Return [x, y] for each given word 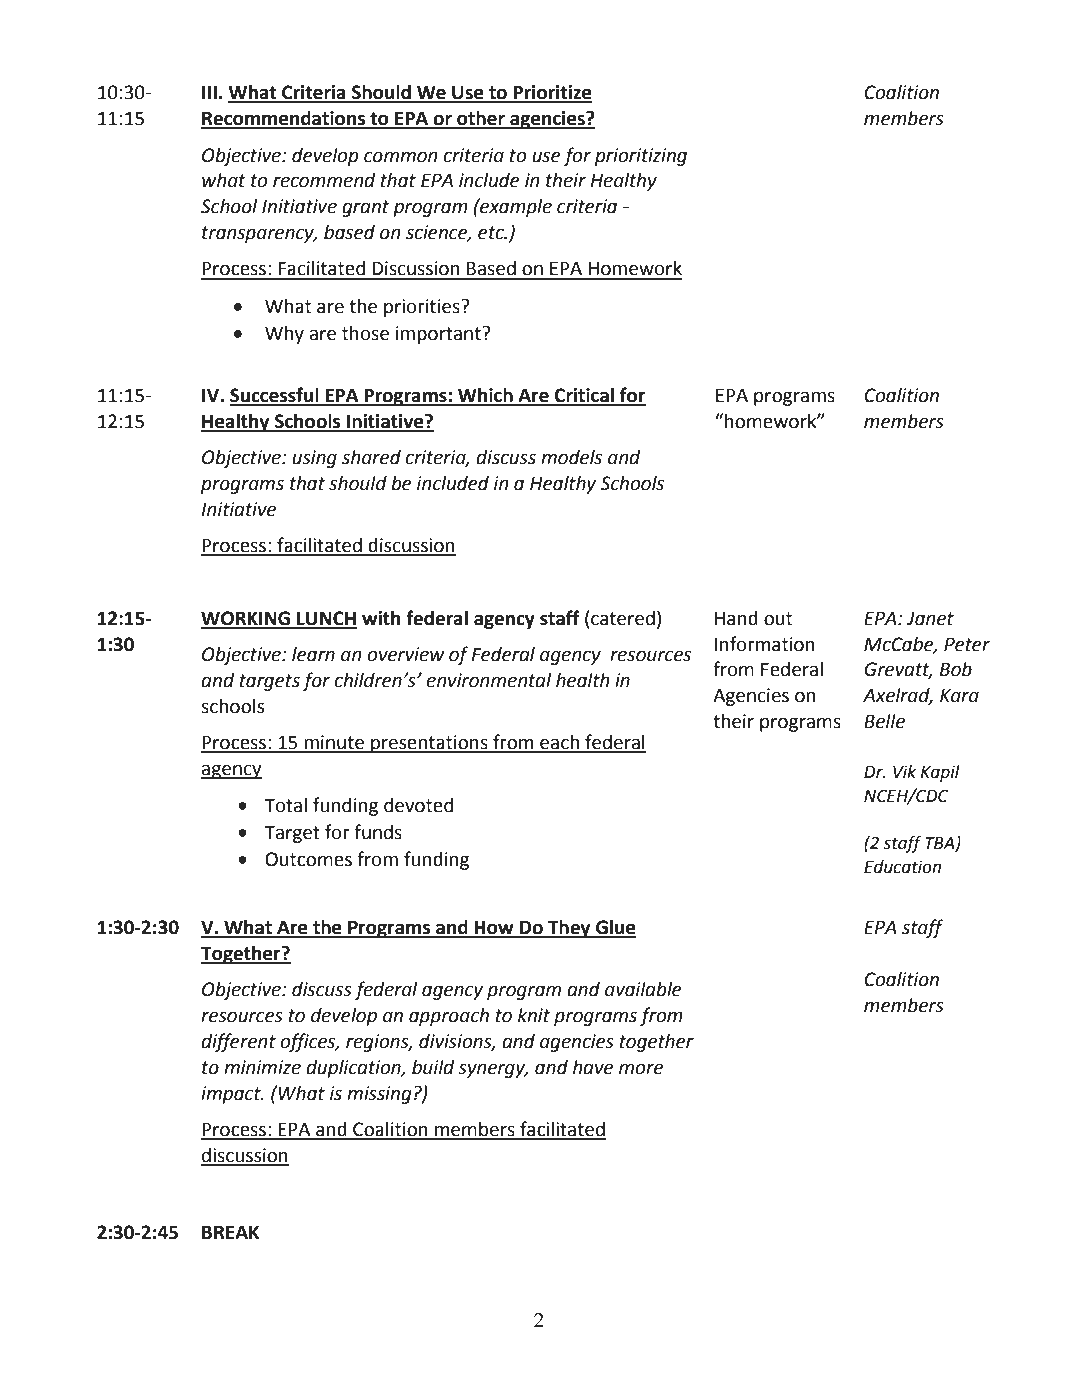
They [569, 929]
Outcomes [308, 859]
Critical [584, 396]
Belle [884, 721]
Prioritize [551, 93]
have [593, 1067]
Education [902, 867]
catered [623, 618]
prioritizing [641, 157]
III [209, 92]
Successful [275, 396]
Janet [930, 618]
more [641, 1069]
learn [313, 654]
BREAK [231, 1232]
